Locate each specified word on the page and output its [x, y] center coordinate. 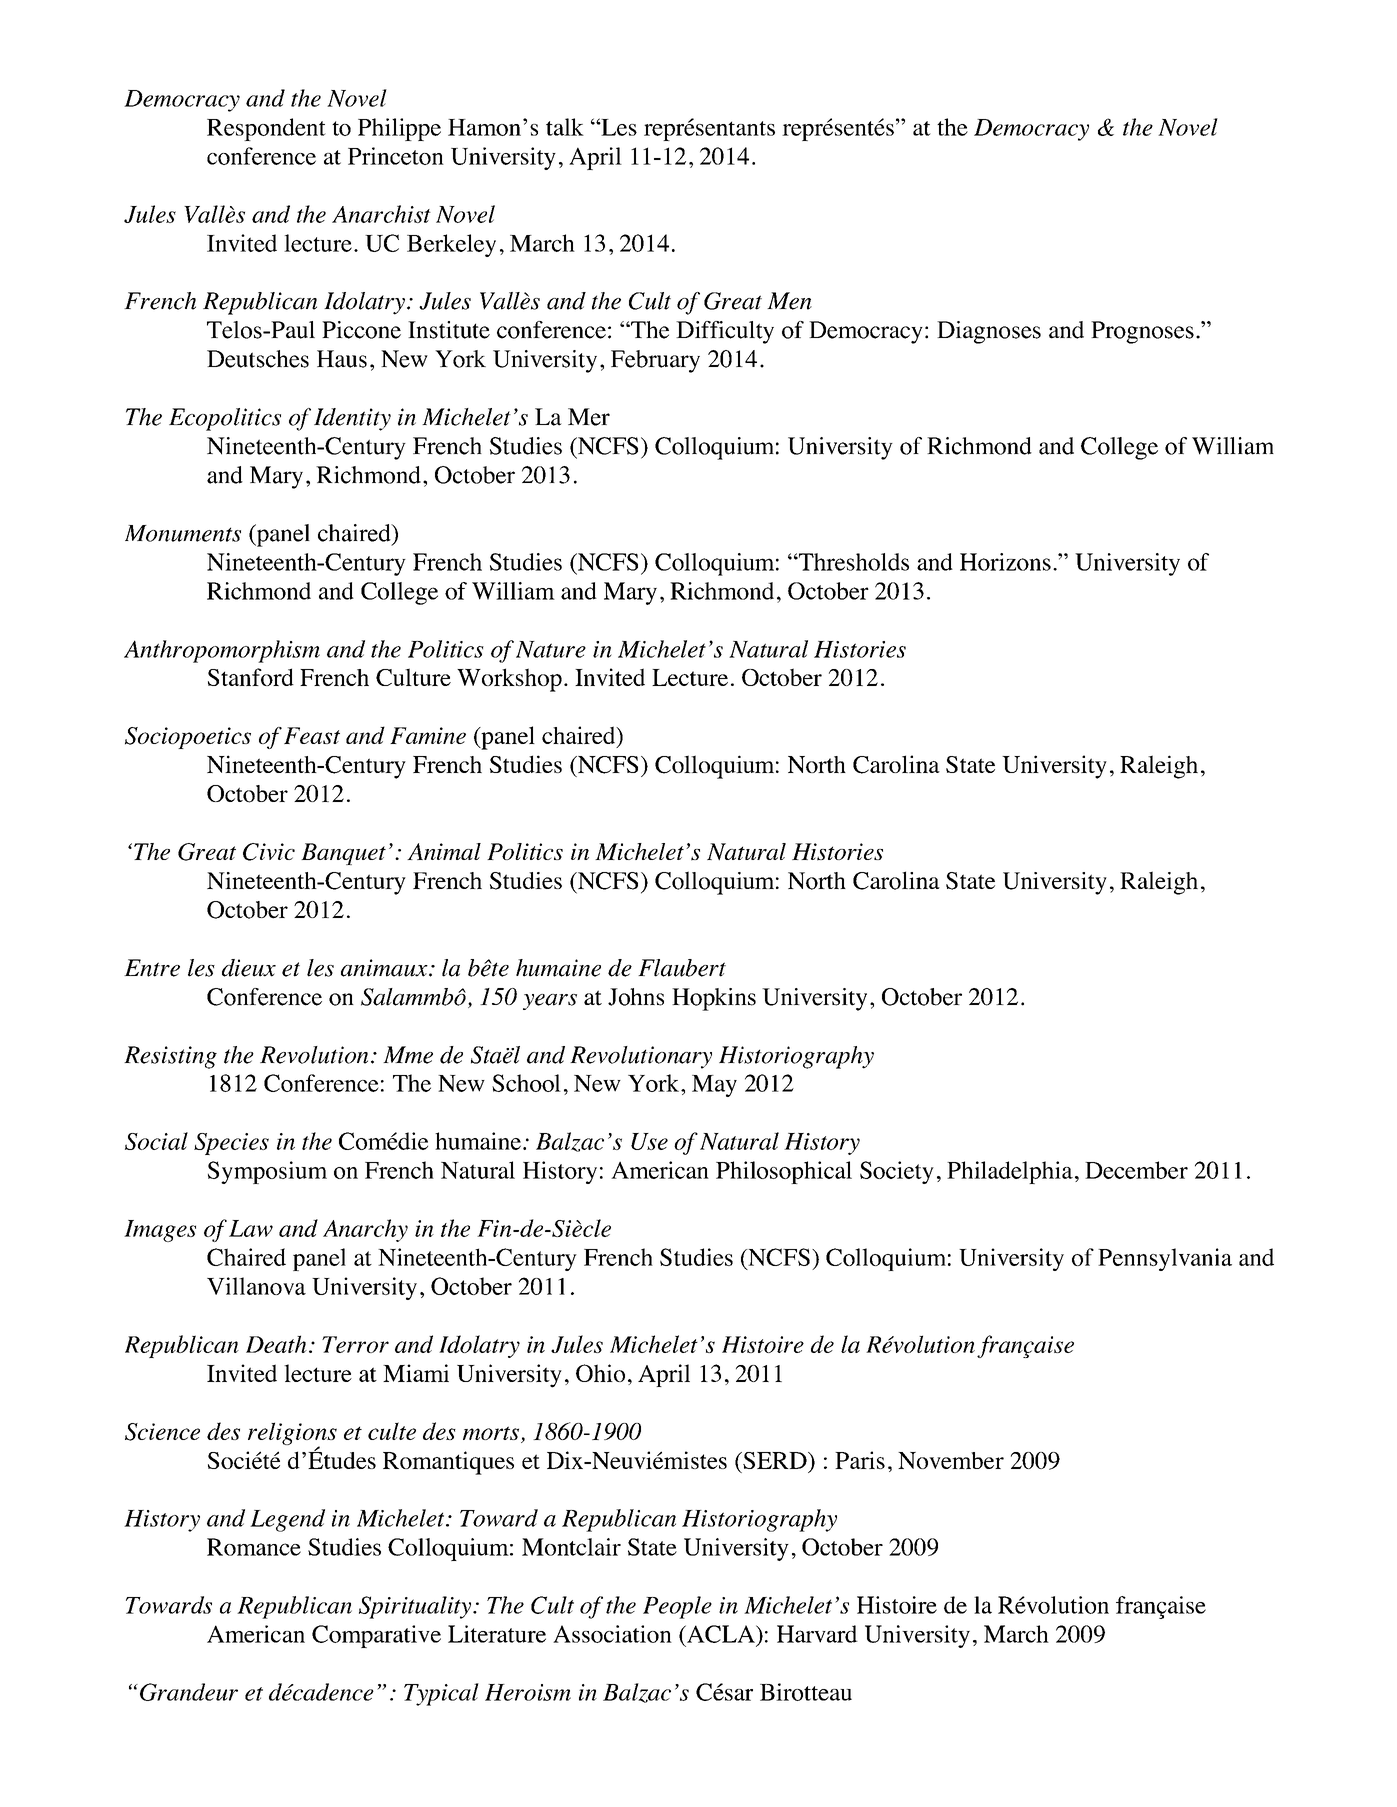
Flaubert [682, 968]
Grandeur [189, 1692]
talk [565, 127]
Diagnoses [989, 332]
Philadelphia [1010, 1172]
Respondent [266, 129]
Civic [269, 852]
